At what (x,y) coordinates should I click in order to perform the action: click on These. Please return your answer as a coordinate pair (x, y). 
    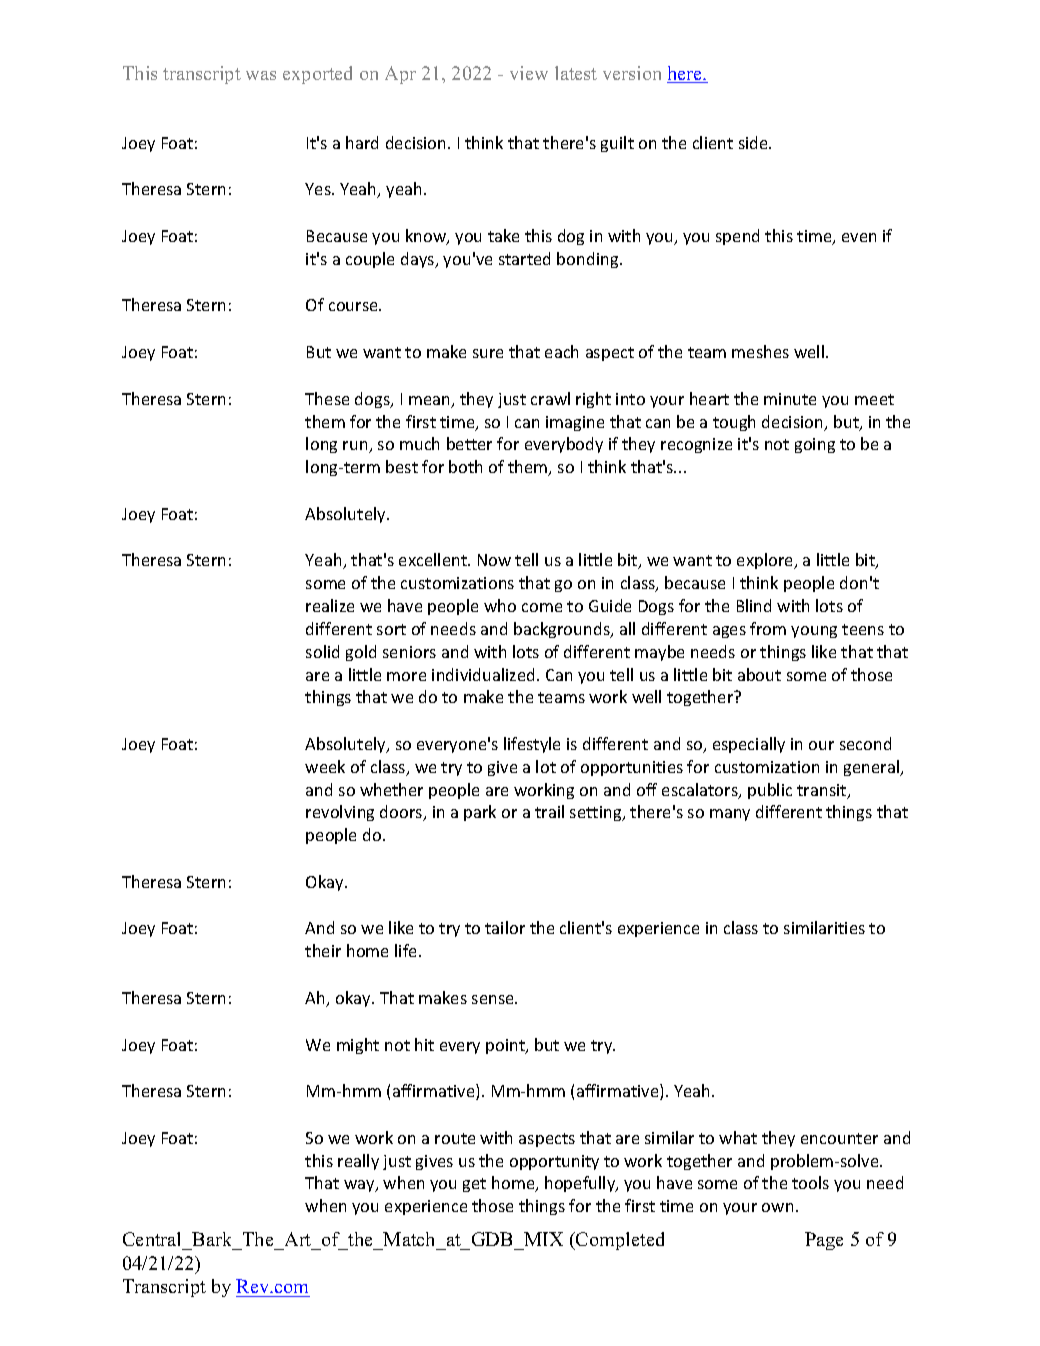
    Looking at the image, I should click on (327, 398).
